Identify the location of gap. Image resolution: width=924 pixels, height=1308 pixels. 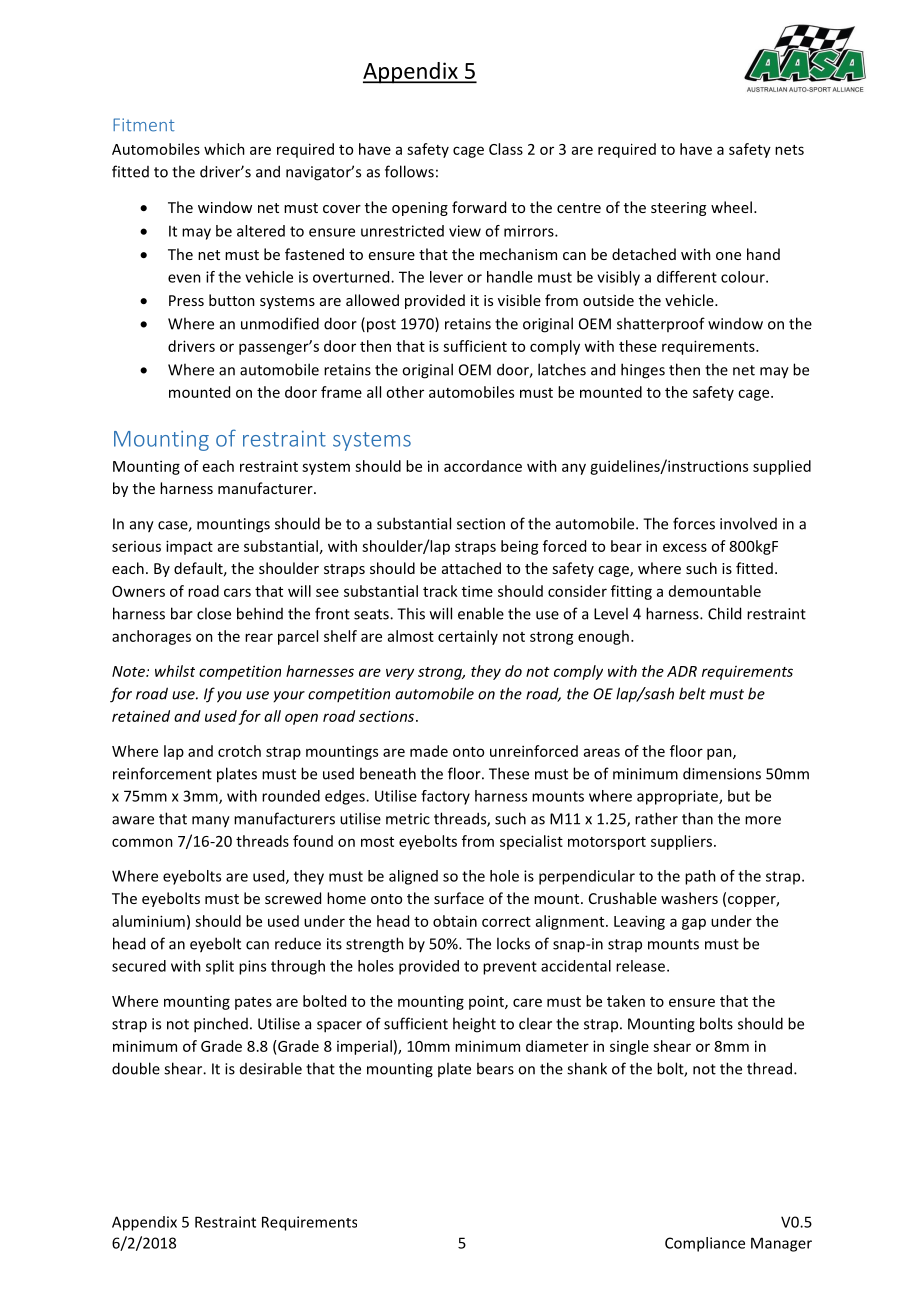
(694, 924).
